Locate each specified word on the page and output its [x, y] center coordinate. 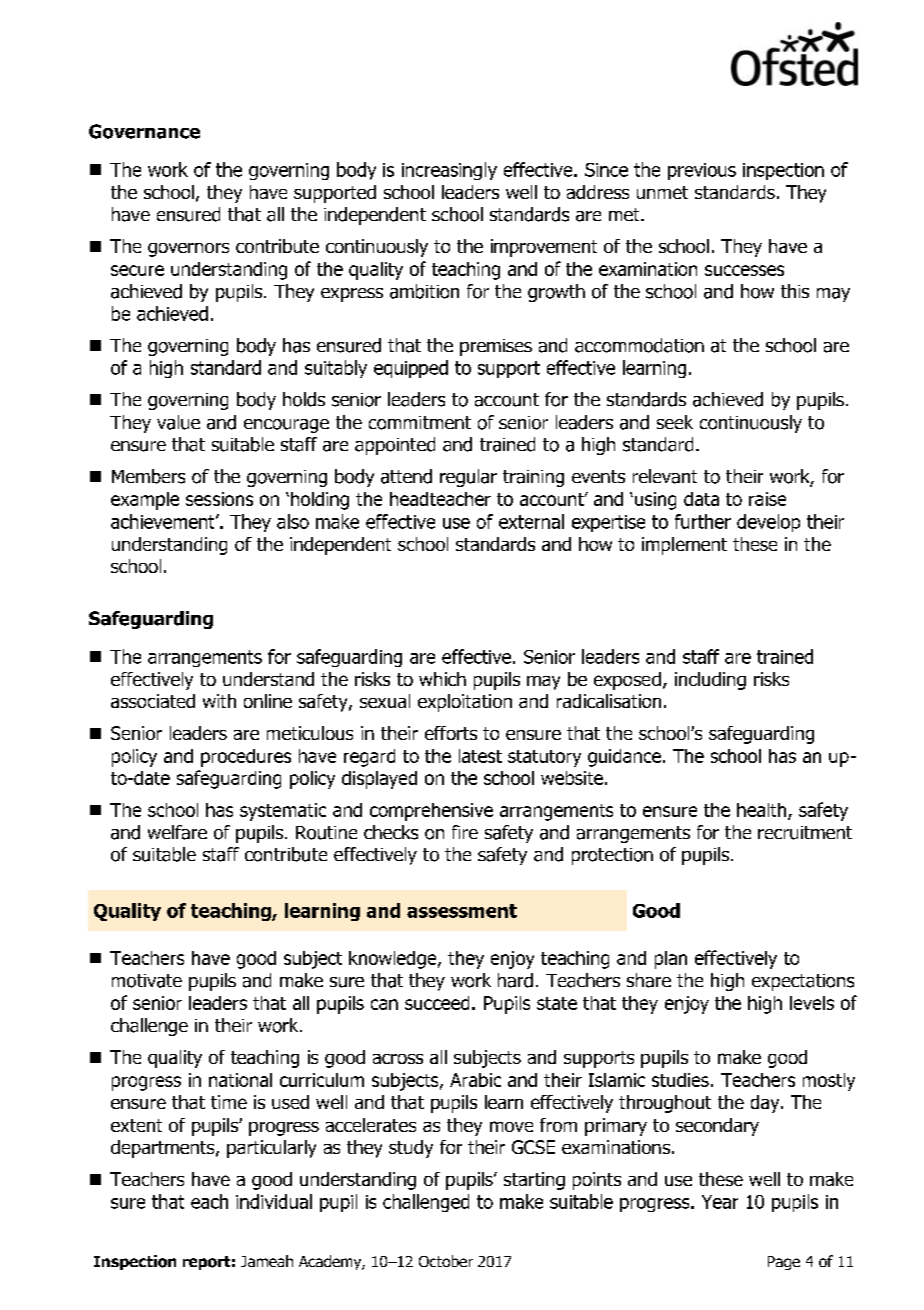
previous [702, 171]
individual [274, 1201]
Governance [144, 131]
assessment [462, 911]
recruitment [805, 833]
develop [768, 523]
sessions [219, 499]
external [531, 521]
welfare [177, 832]
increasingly [449, 171]
